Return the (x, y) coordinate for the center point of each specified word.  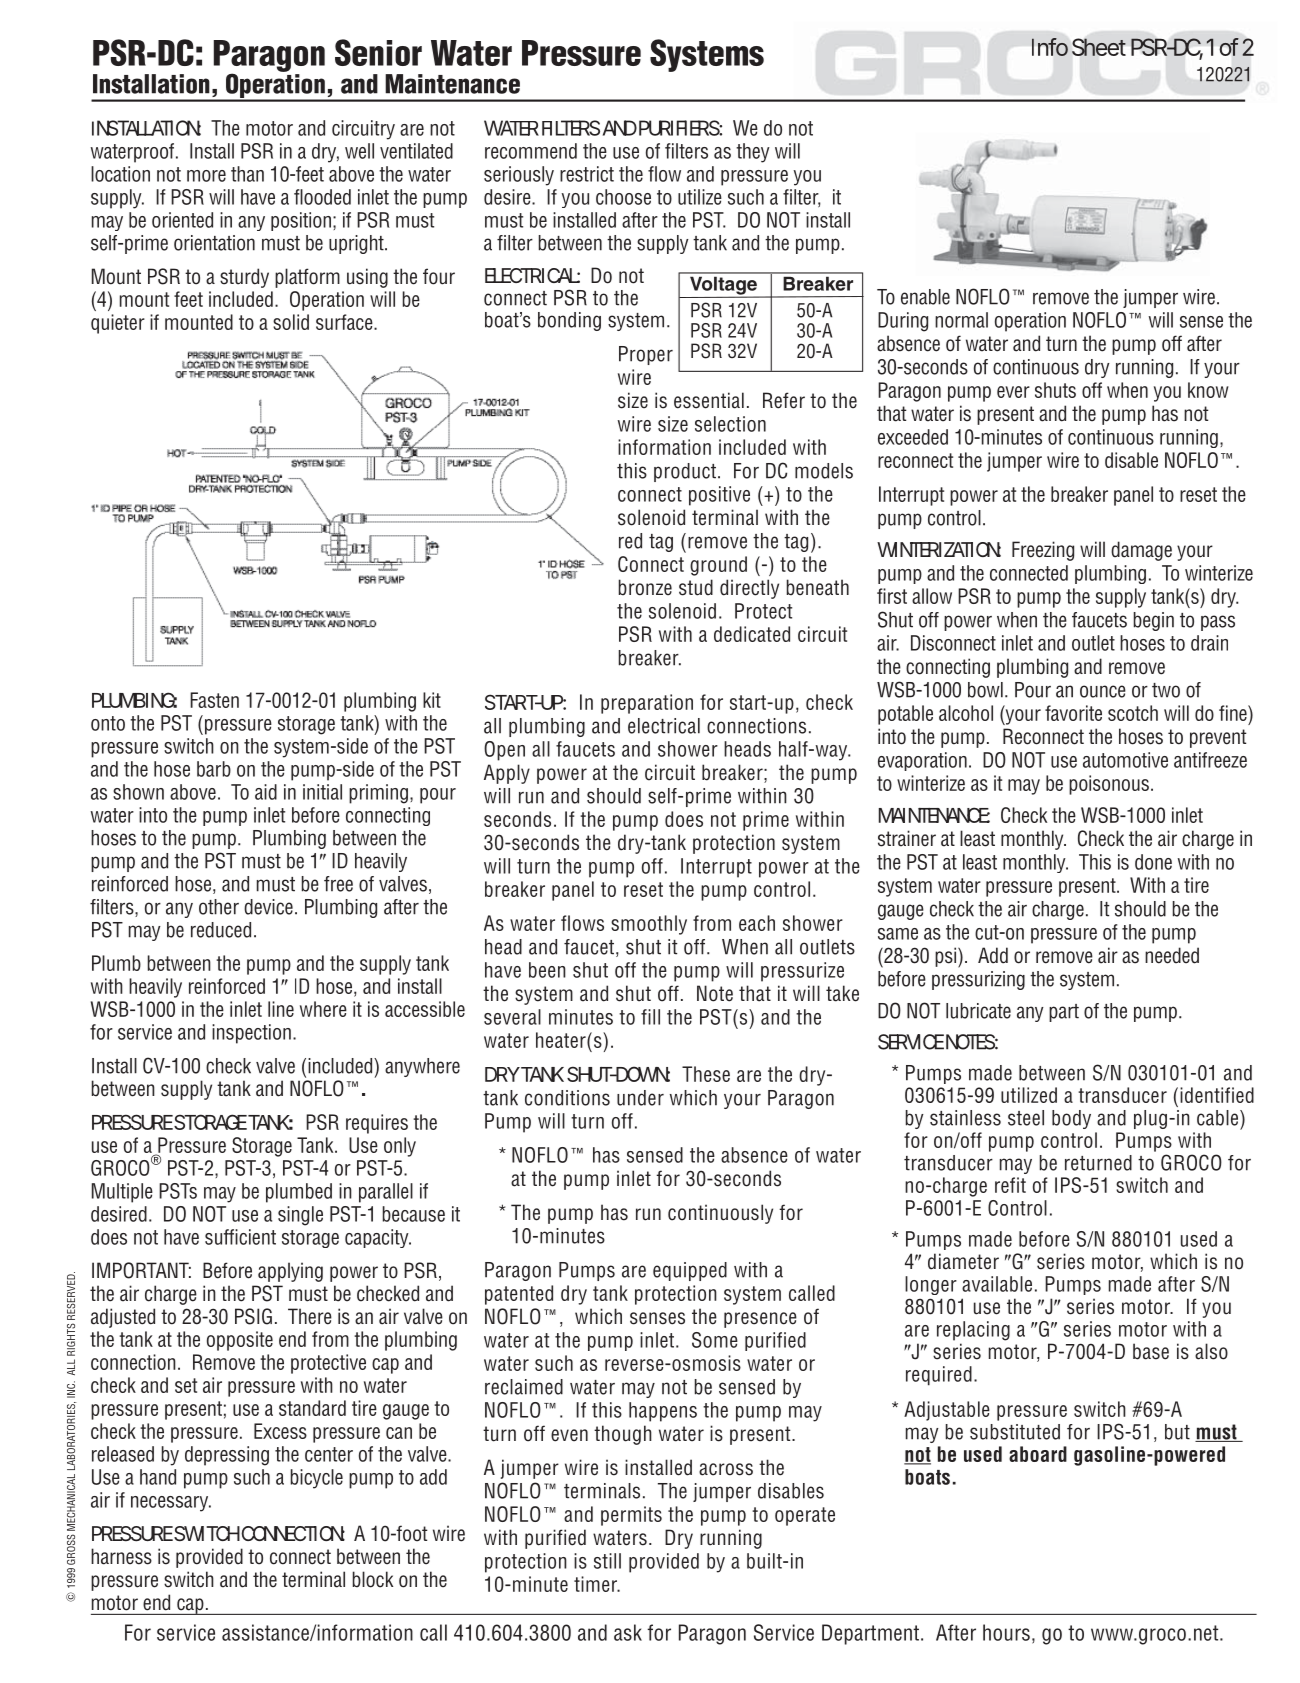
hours (1006, 1632)
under (640, 1098)
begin (1154, 621)
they (753, 153)
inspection (251, 1034)
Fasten (214, 700)
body (1071, 1119)
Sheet (1099, 47)
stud (696, 587)
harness (121, 1556)
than (247, 174)
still (607, 1561)
